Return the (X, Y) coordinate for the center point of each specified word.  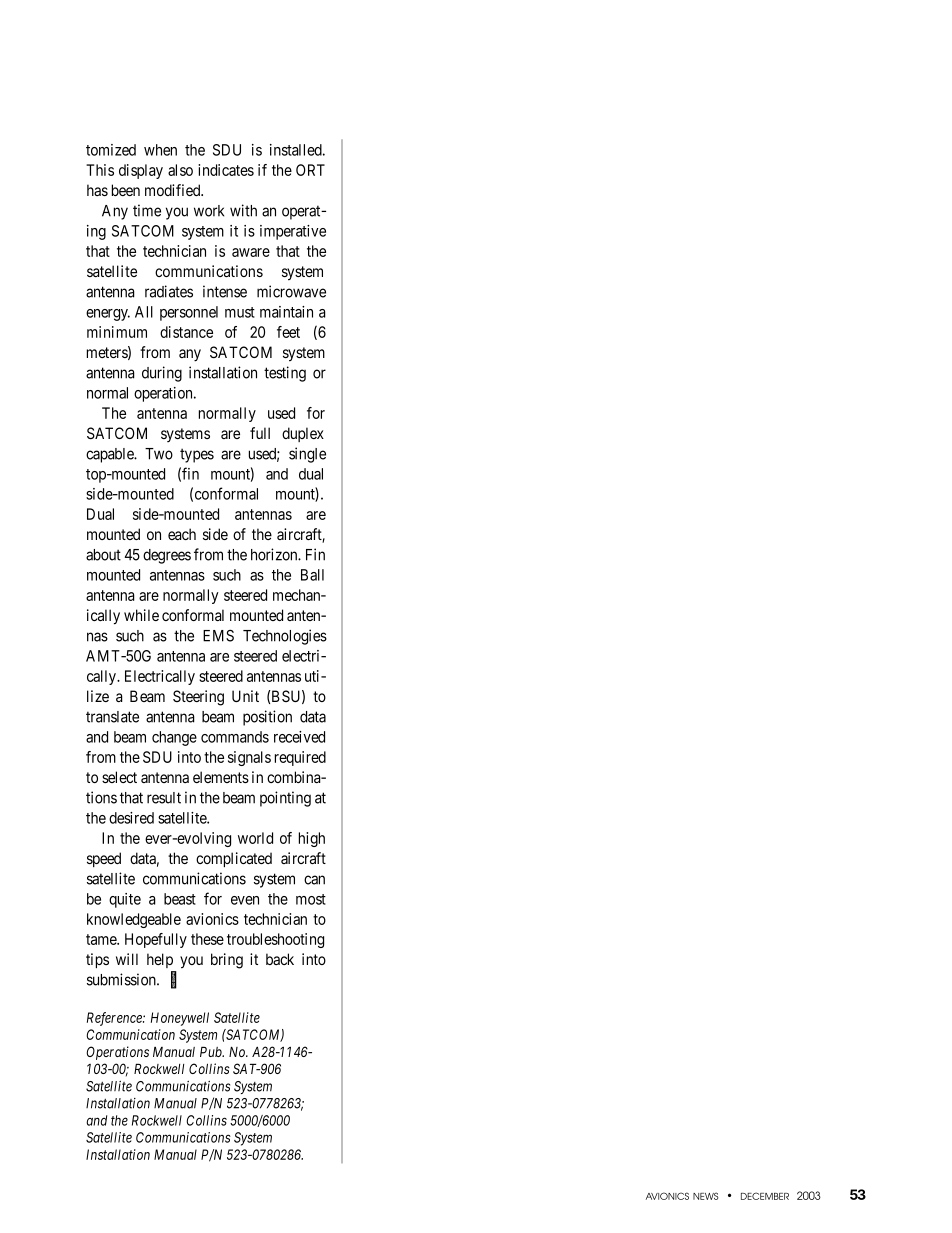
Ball (312, 575)
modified (174, 190)
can (314, 880)
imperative (293, 232)
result (164, 798)
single (307, 455)
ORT (310, 170)
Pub (212, 1051)
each (182, 534)
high (312, 839)
